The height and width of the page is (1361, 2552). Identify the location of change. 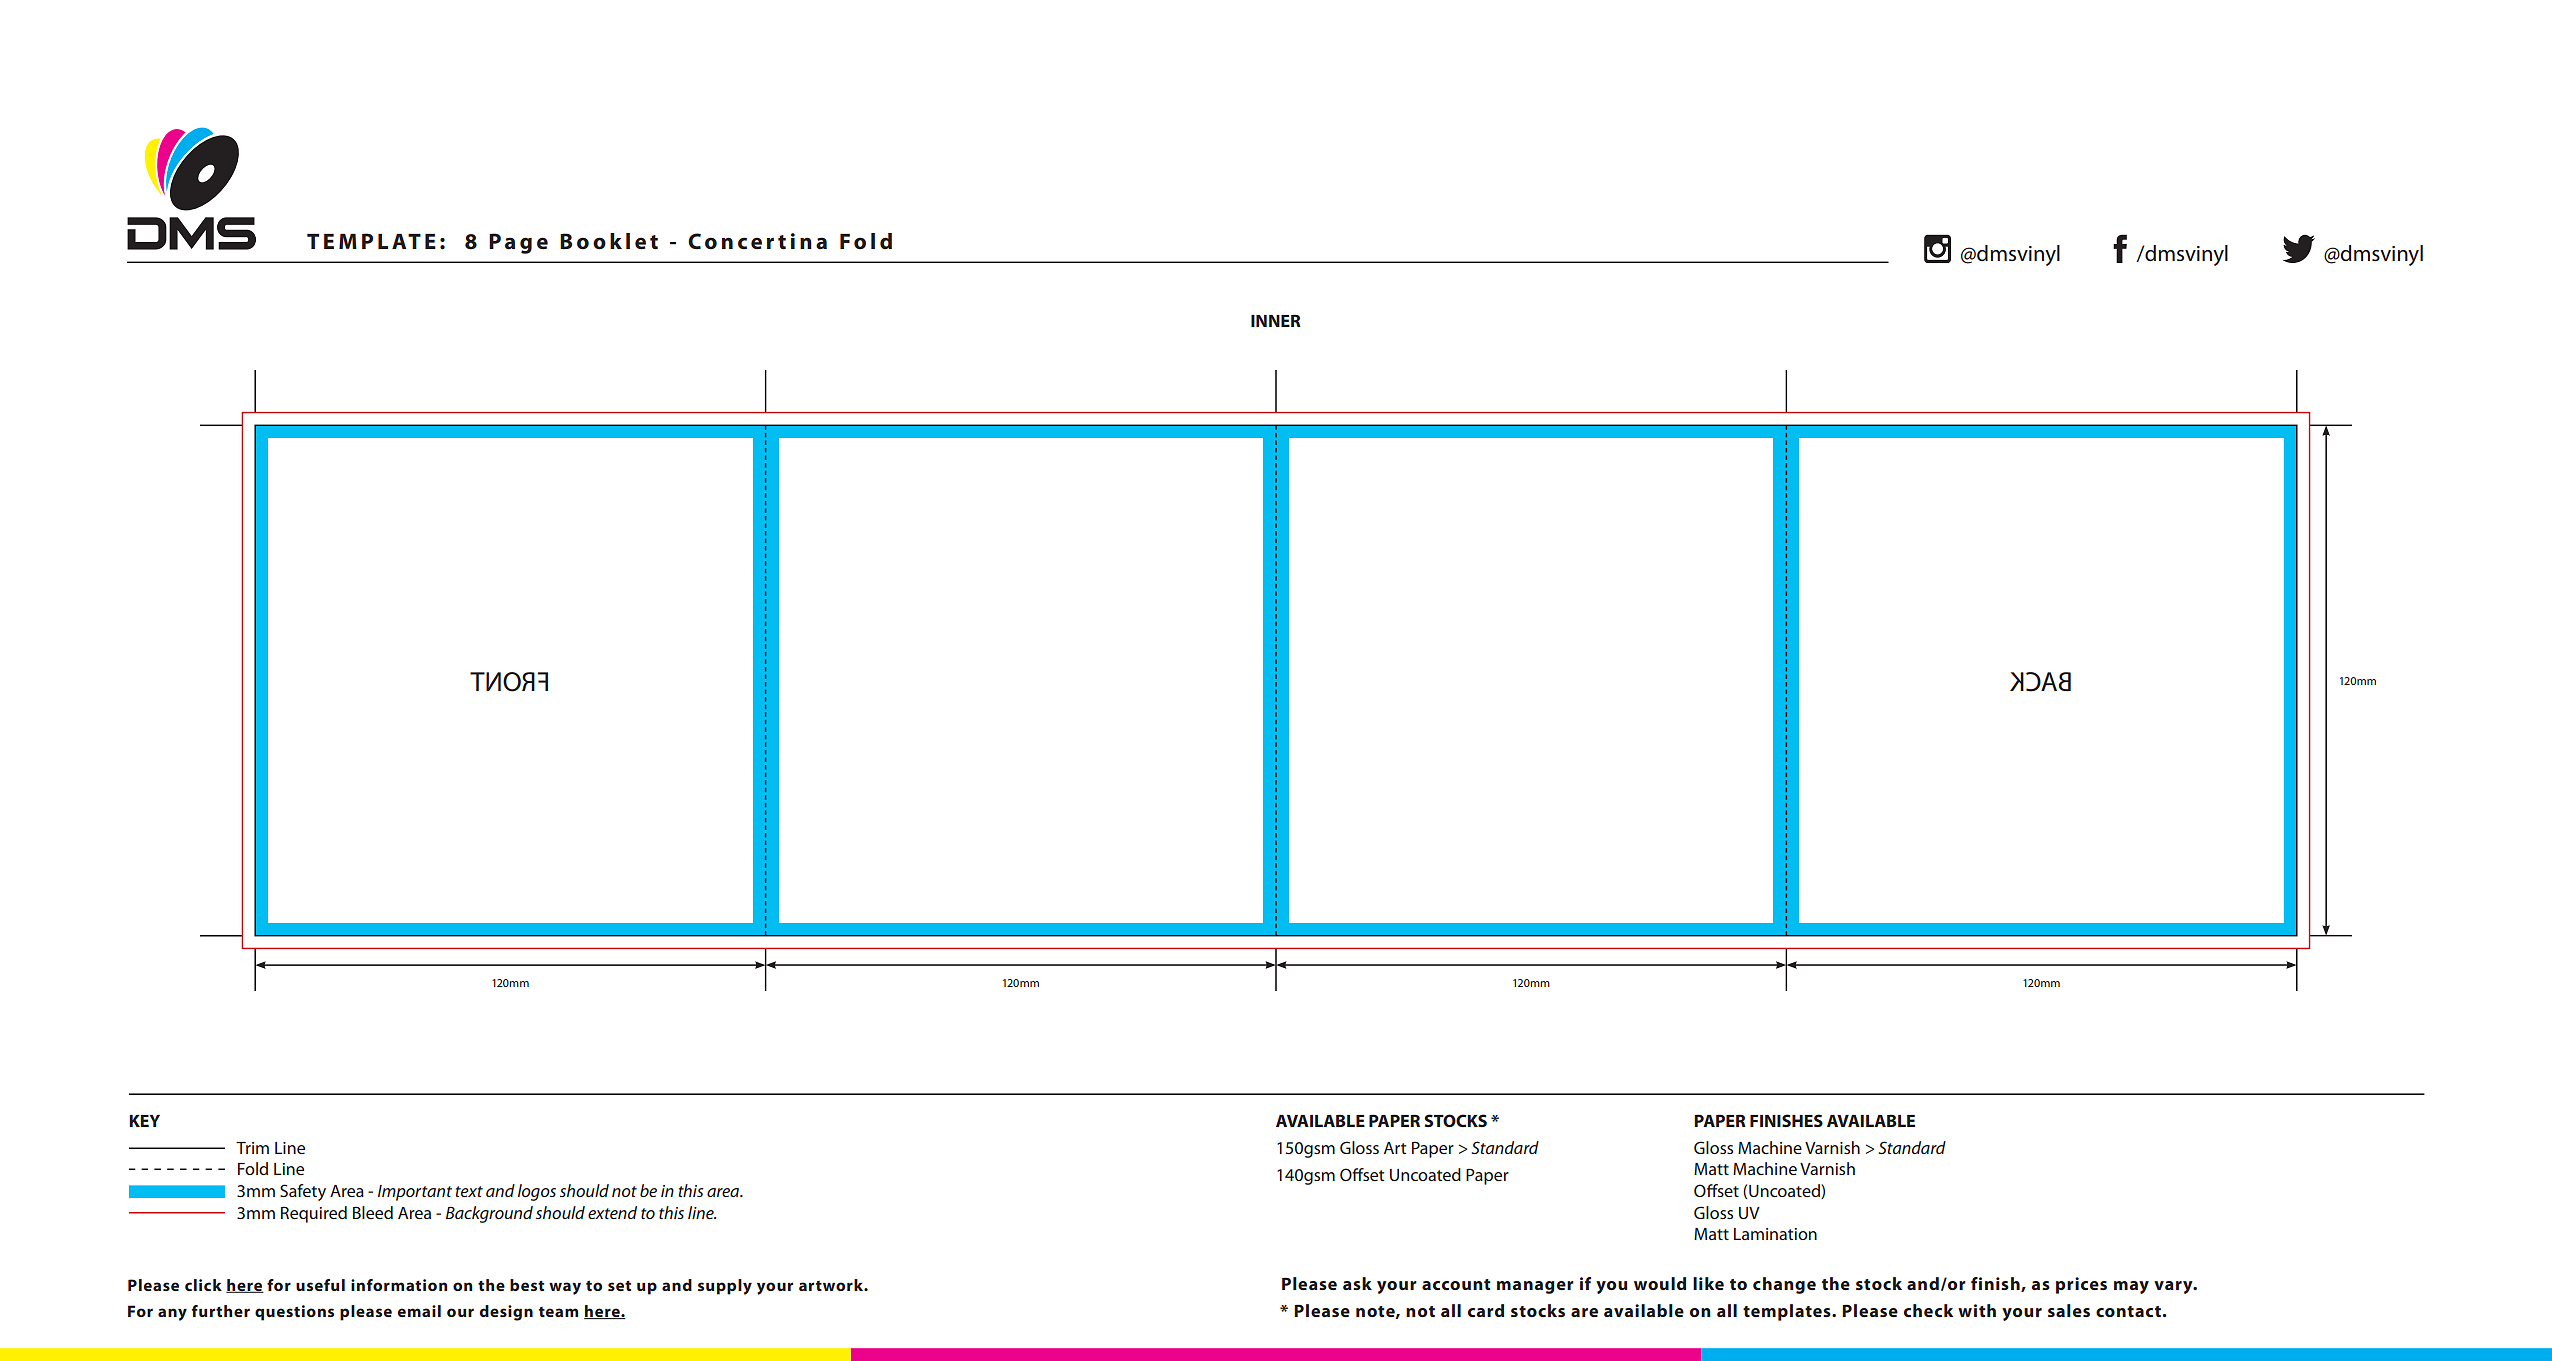
(1784, 1285).
